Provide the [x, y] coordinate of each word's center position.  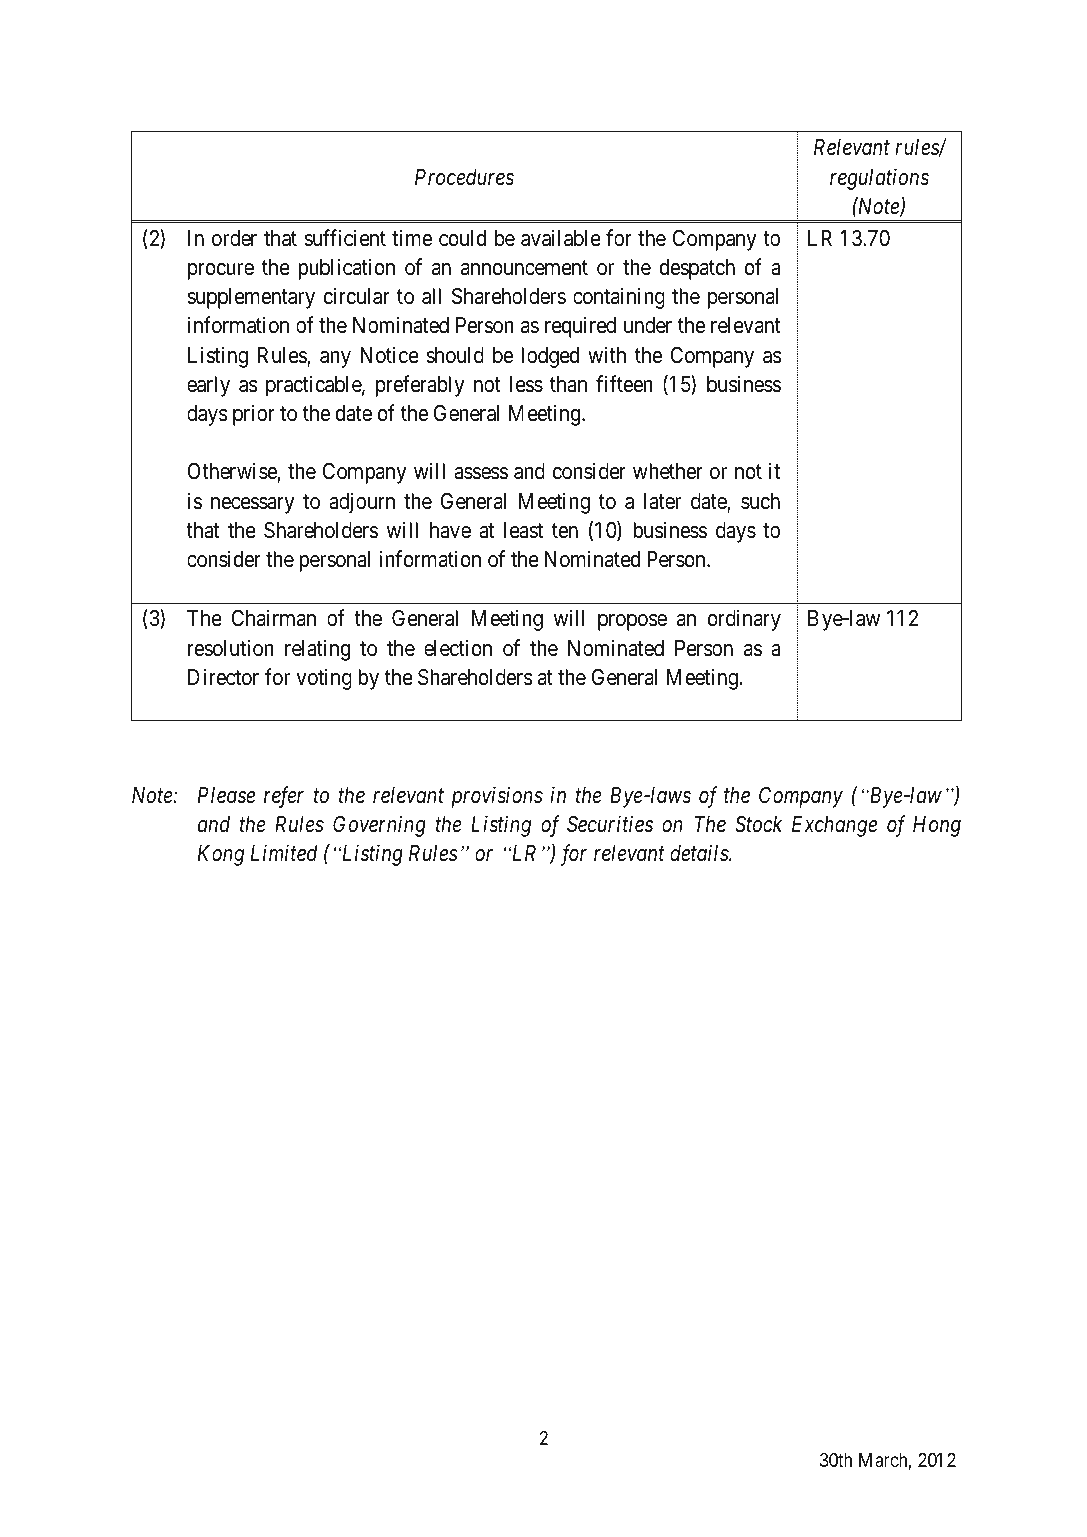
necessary [253, 505]
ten [565, 531]
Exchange [834, 826]
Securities [610, 824]
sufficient [345, 238]
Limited [284, 853]
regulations [879, 179]
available [561, 238]
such [760, 501]
